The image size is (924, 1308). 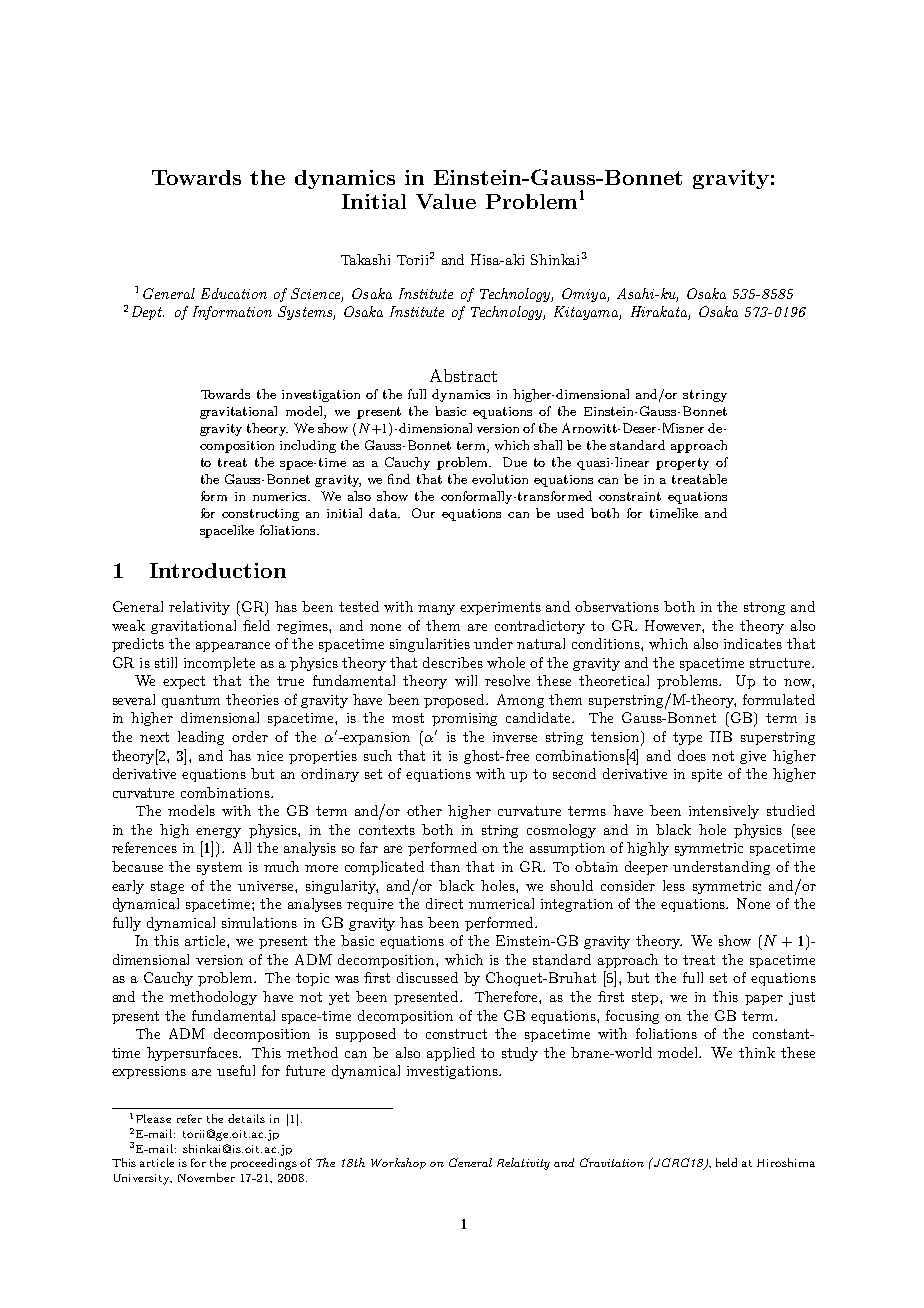 What do you see at coordinates (446, 201) in the screenshot?
I see `Value` at bounding box center [446, 201].
